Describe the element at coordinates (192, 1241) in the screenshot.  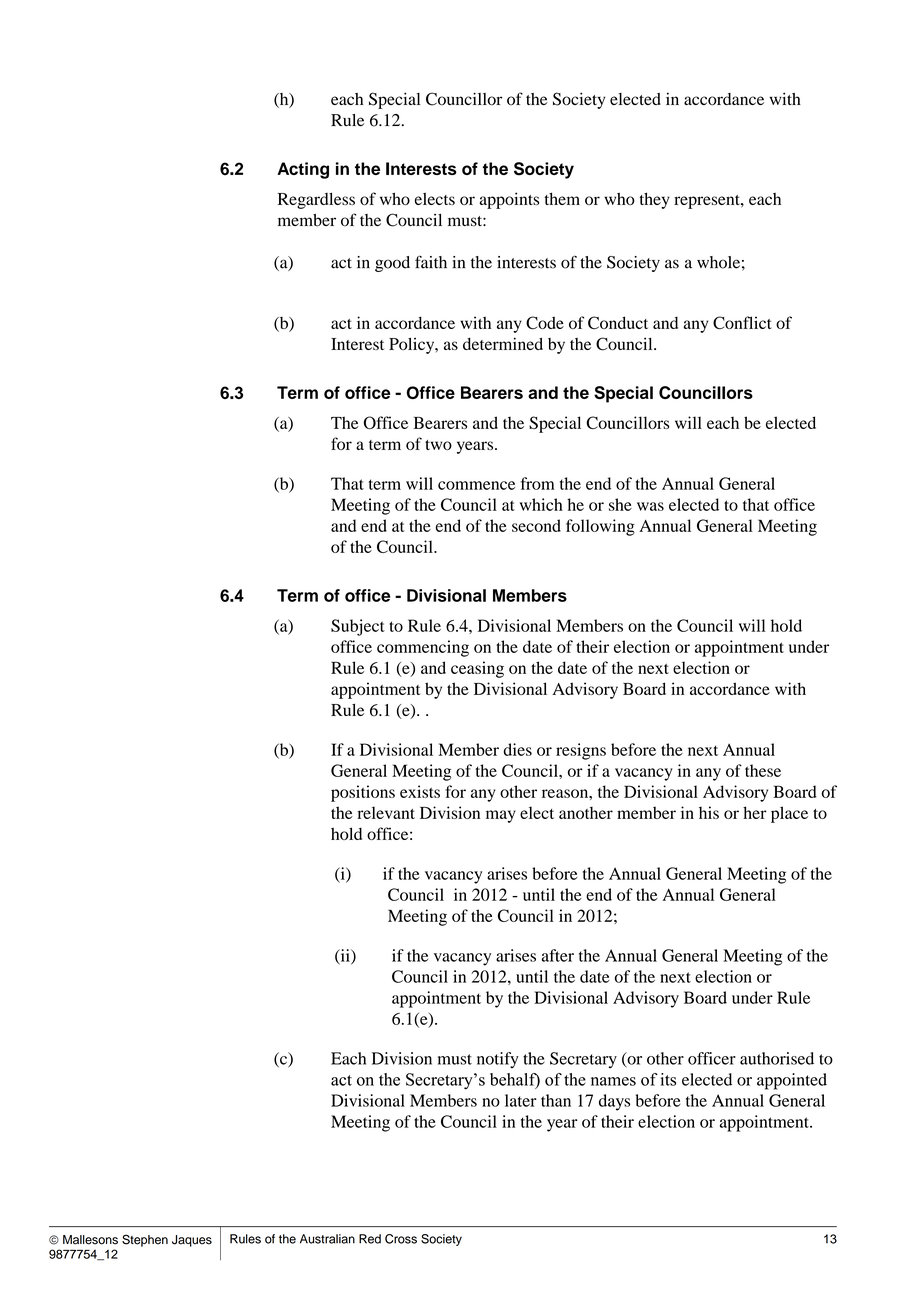
I see `Jaques` at that location.
